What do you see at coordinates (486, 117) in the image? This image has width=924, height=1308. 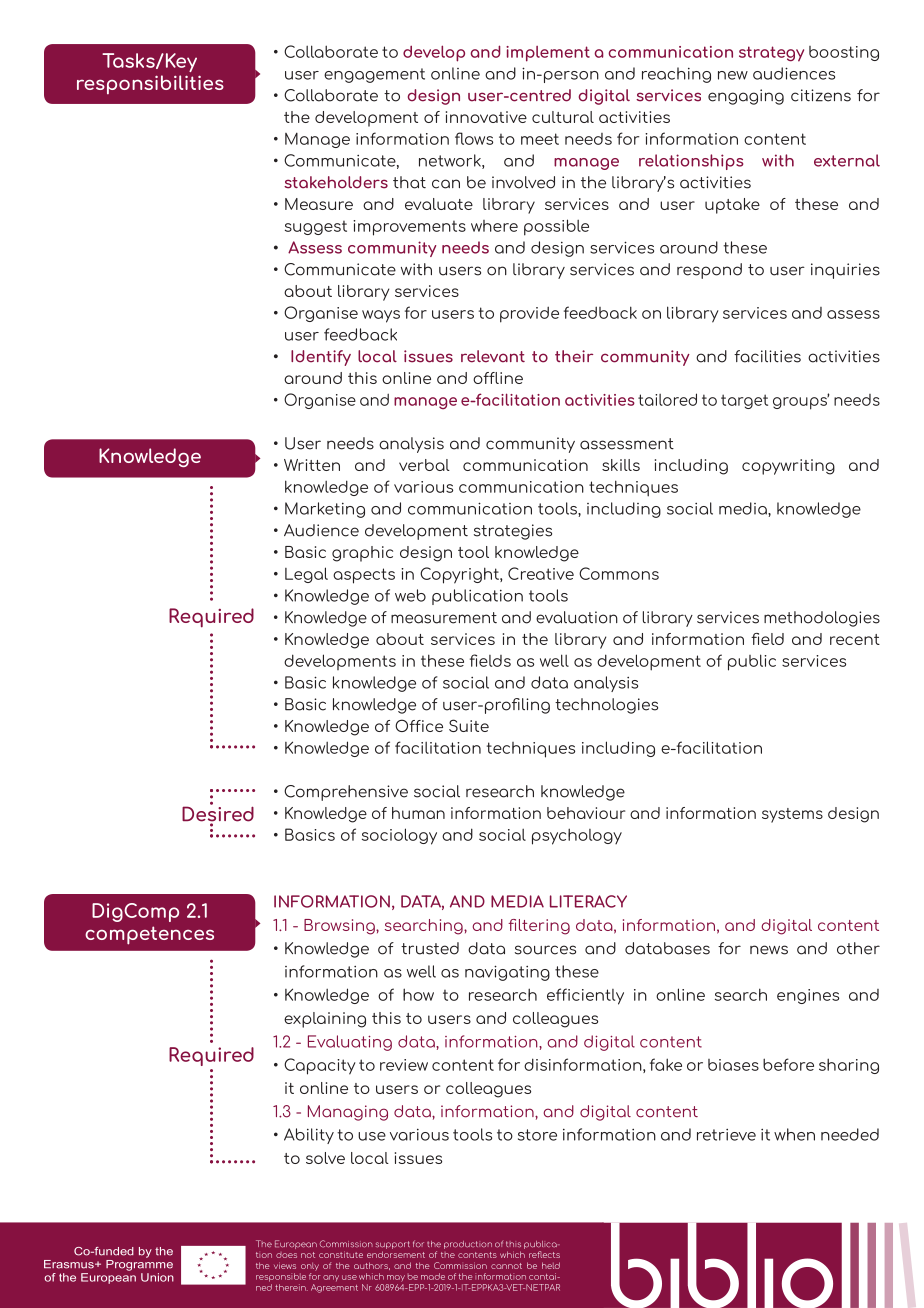 I see `innovative` at bounding box center [486, 117].
